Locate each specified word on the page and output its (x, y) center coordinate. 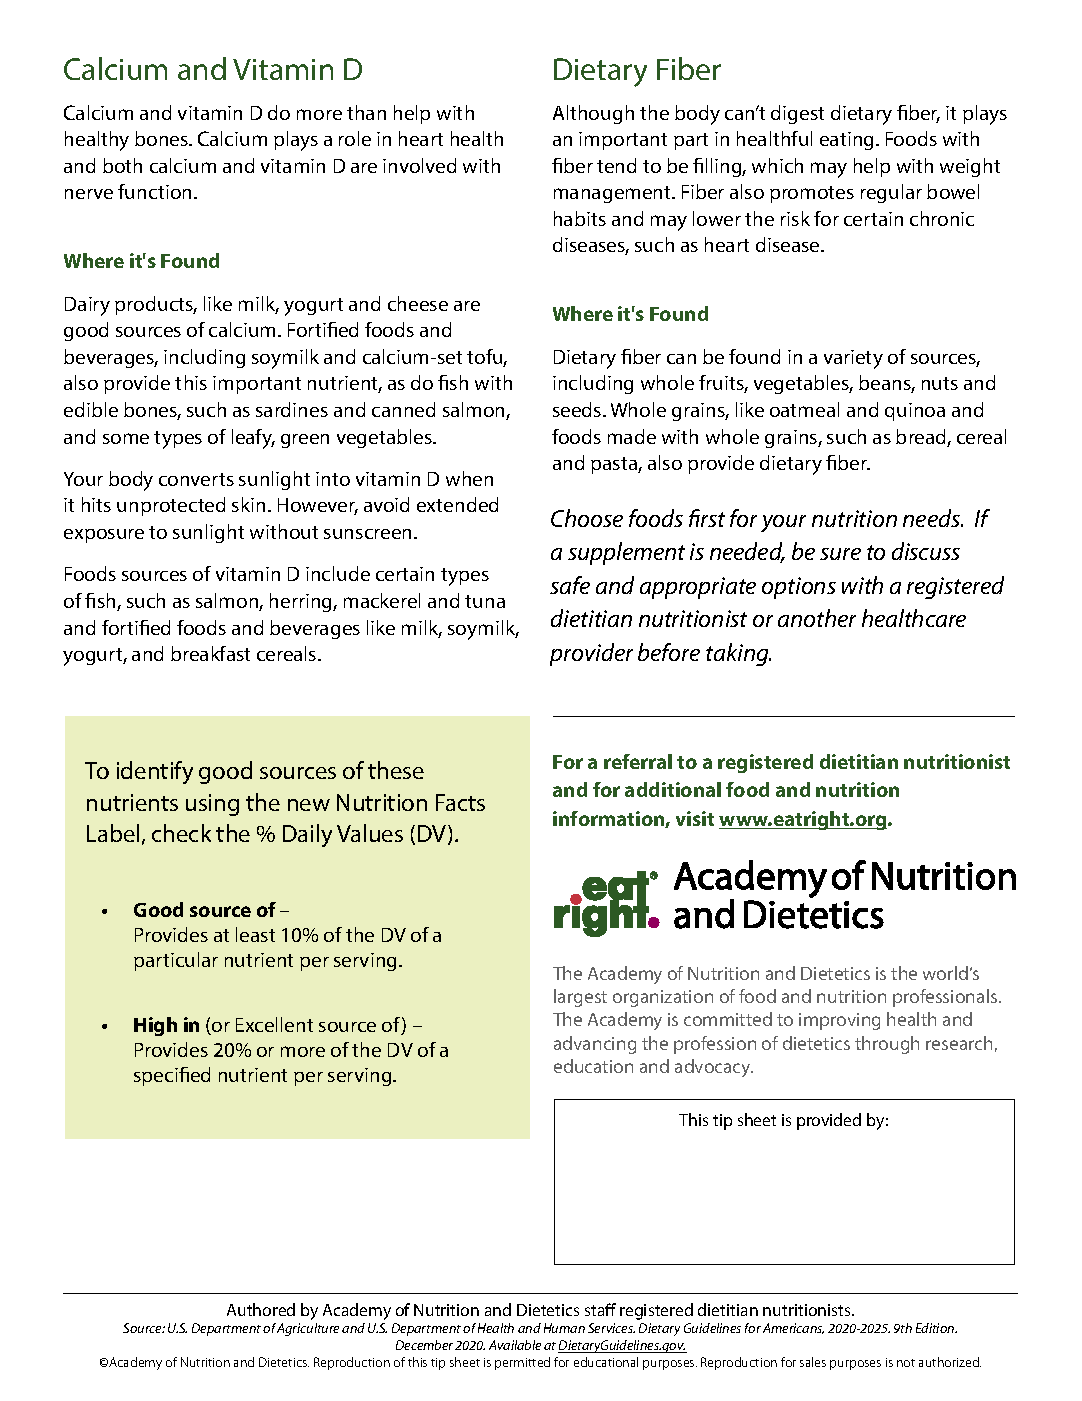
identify (155, 772)
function (154, 191)
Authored (261, 1309)
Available (515, 1345)
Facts (460, 802)
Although (593, 114)
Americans (793, 1328)
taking (738, 654)
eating (848, 141)
